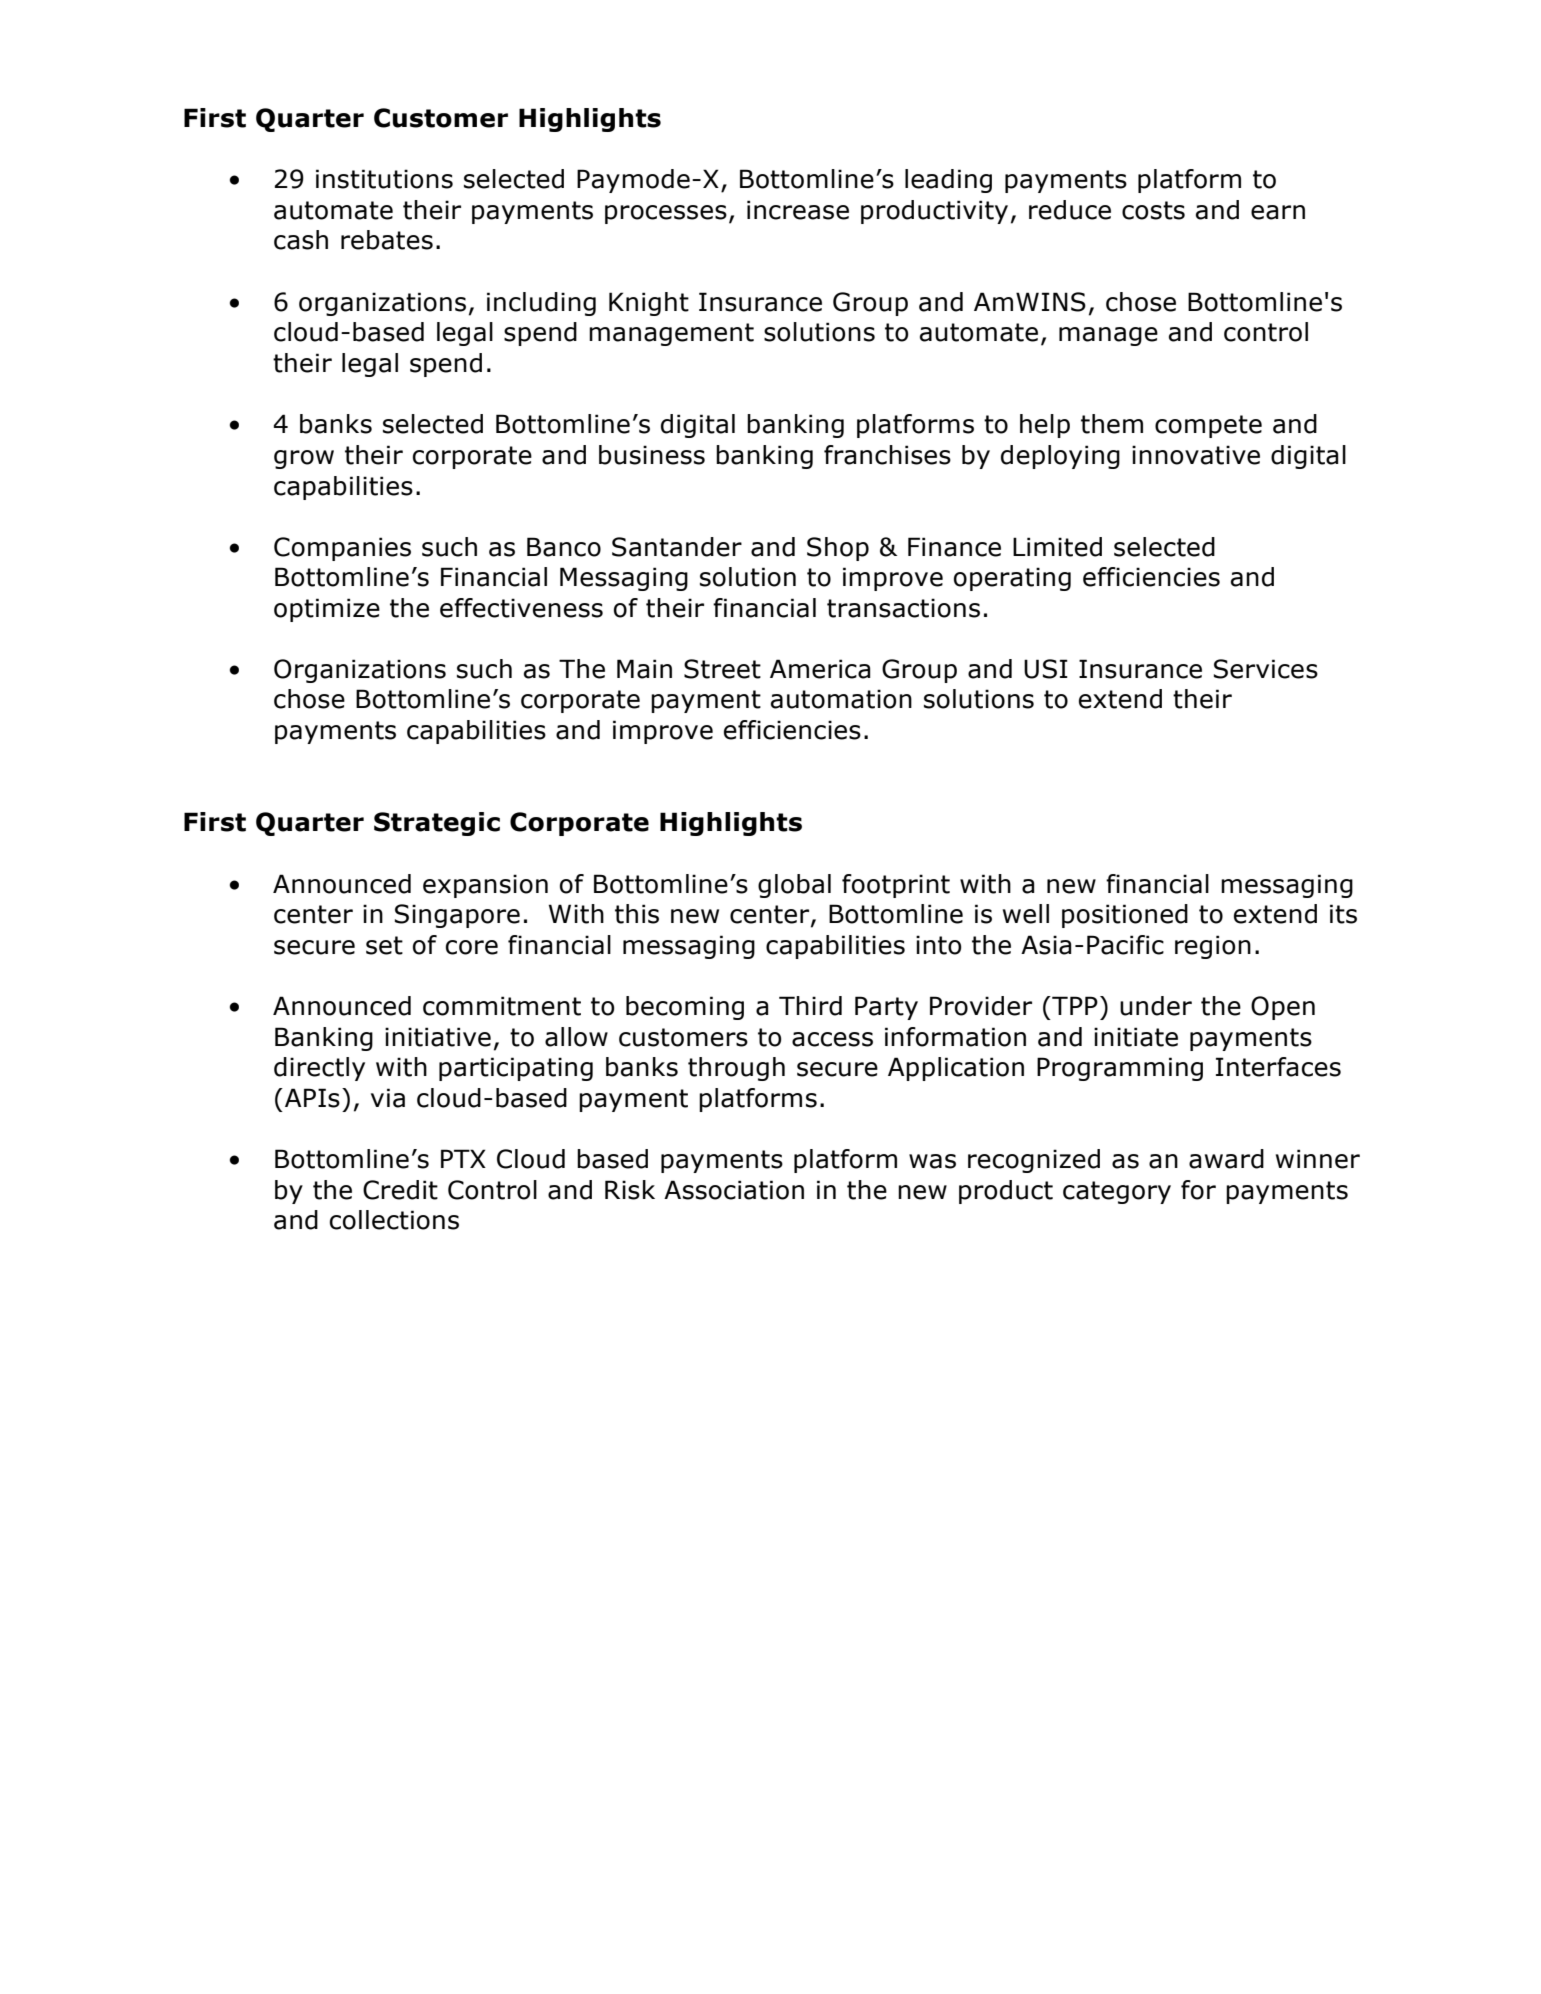 The width and height of the image is (1541, 1994). I want to click on increase, so click(798, 210).
